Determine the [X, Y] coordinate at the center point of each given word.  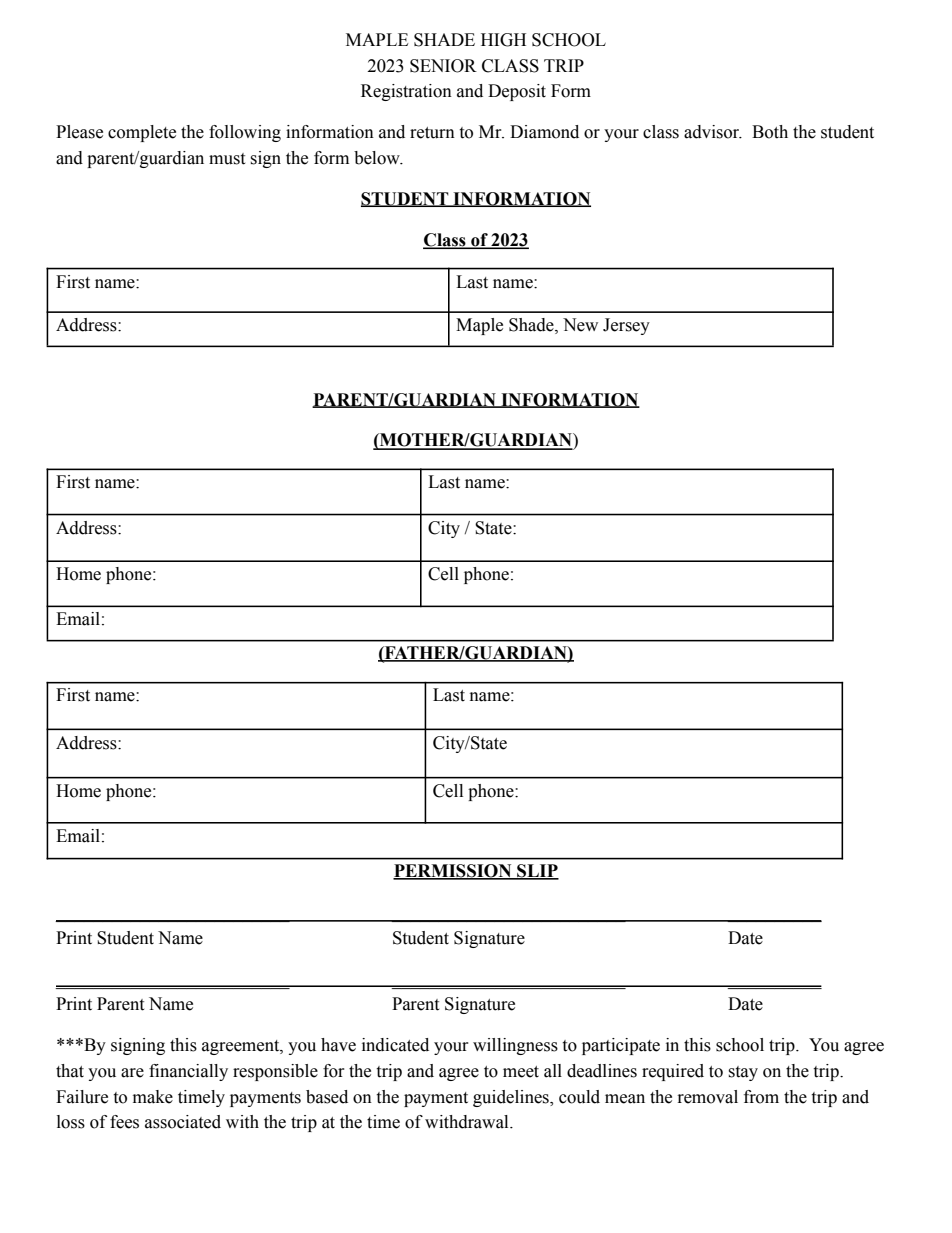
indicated [395, 1045]
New [580, 325]
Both [770, 132]
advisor [713, 132]
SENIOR [443, 66]
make [153, 1097]
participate [621, 1046]
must [227, 159]
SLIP [537, 872]
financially [188, 1072]
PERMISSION [453, 872]
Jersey [626, 326]
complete [142, 133]
